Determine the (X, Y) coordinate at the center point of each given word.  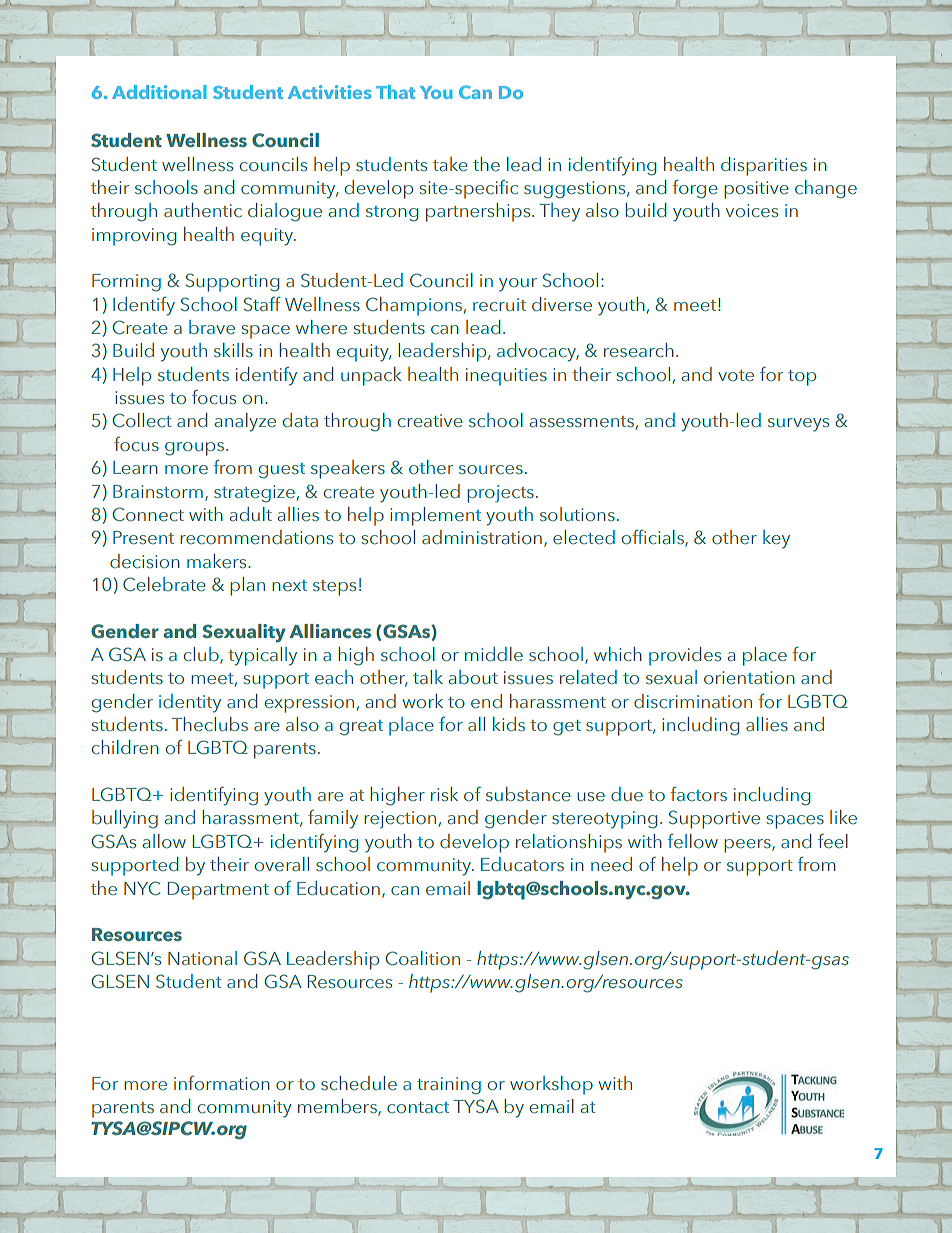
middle (494, 654)
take (450, 164)
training (449, 1086)
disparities (764, 166)
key (776, 539)
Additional (159, 92)
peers (748, 846)
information (222, 1083)
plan (247, 586)
